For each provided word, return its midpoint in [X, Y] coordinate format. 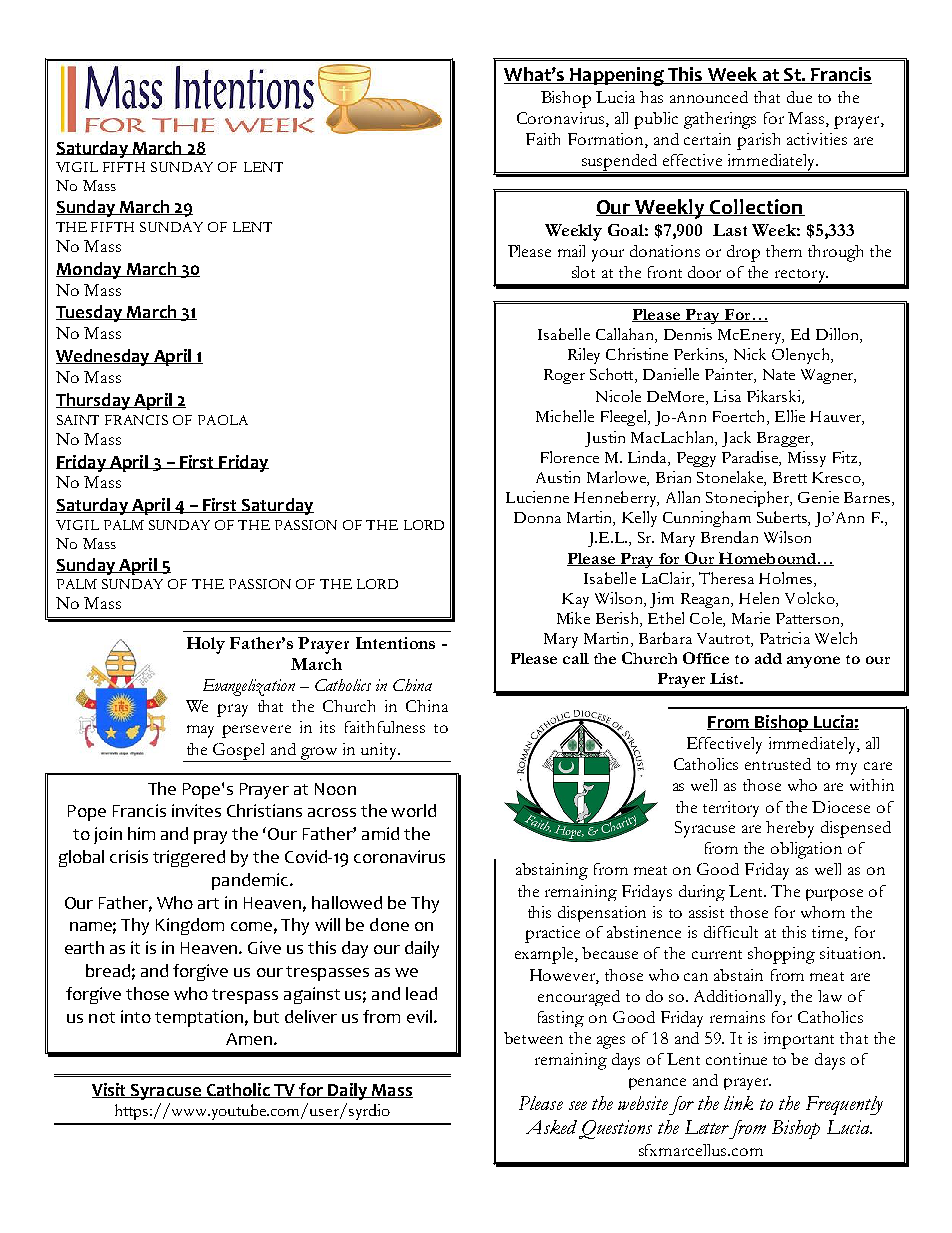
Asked [551, 1127]
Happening [617, 76]
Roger [564, 376]
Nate [779, 374]
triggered [189, 858]
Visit [110, 1090]
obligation [806, 850]
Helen [759, 598]
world [413, 810]
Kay [575, 600]
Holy [206, 645]
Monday [90, 270]
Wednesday [104, 357]
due [799, 97]
